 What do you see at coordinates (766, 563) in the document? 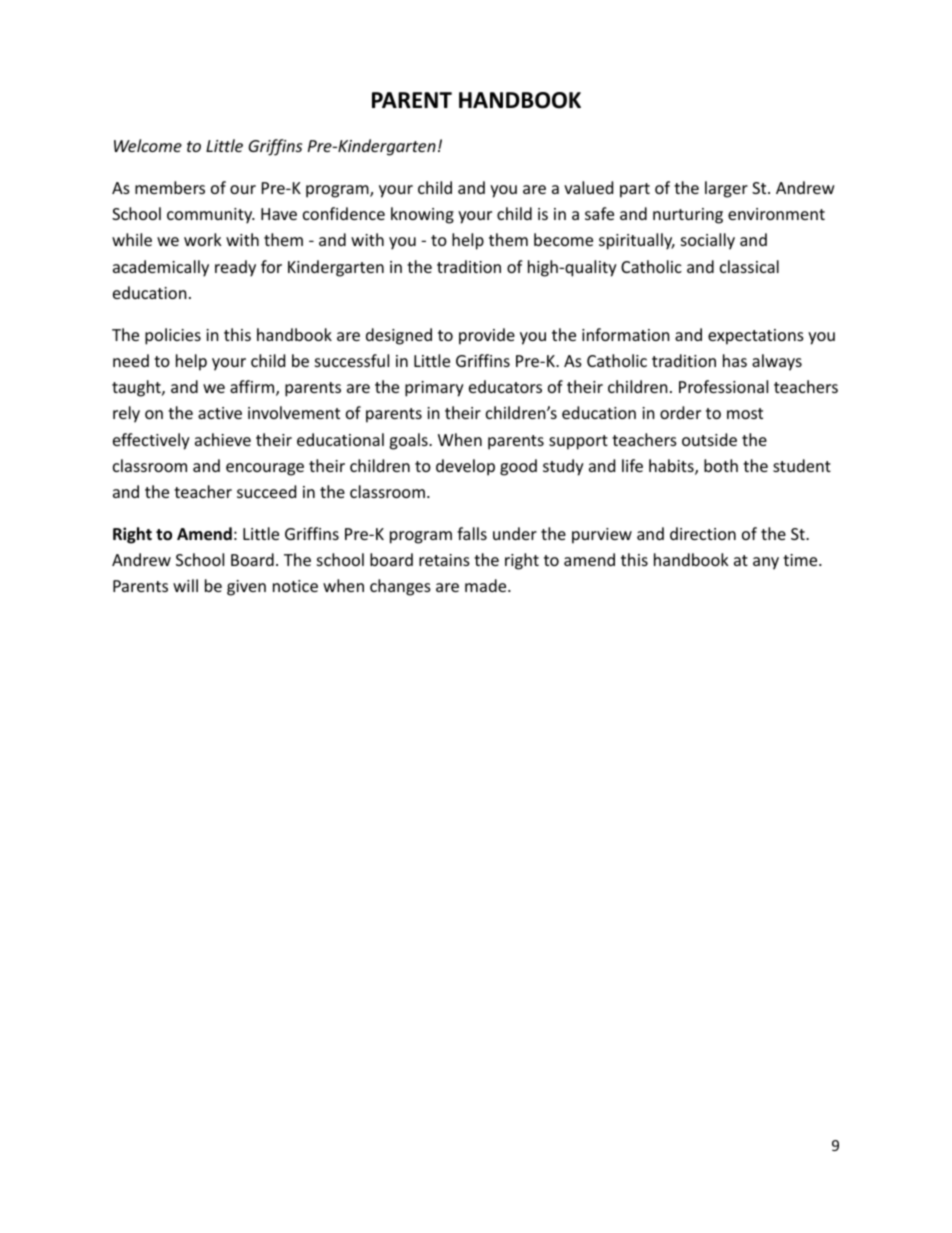
I see `any` at bounding box center [766, 563].
